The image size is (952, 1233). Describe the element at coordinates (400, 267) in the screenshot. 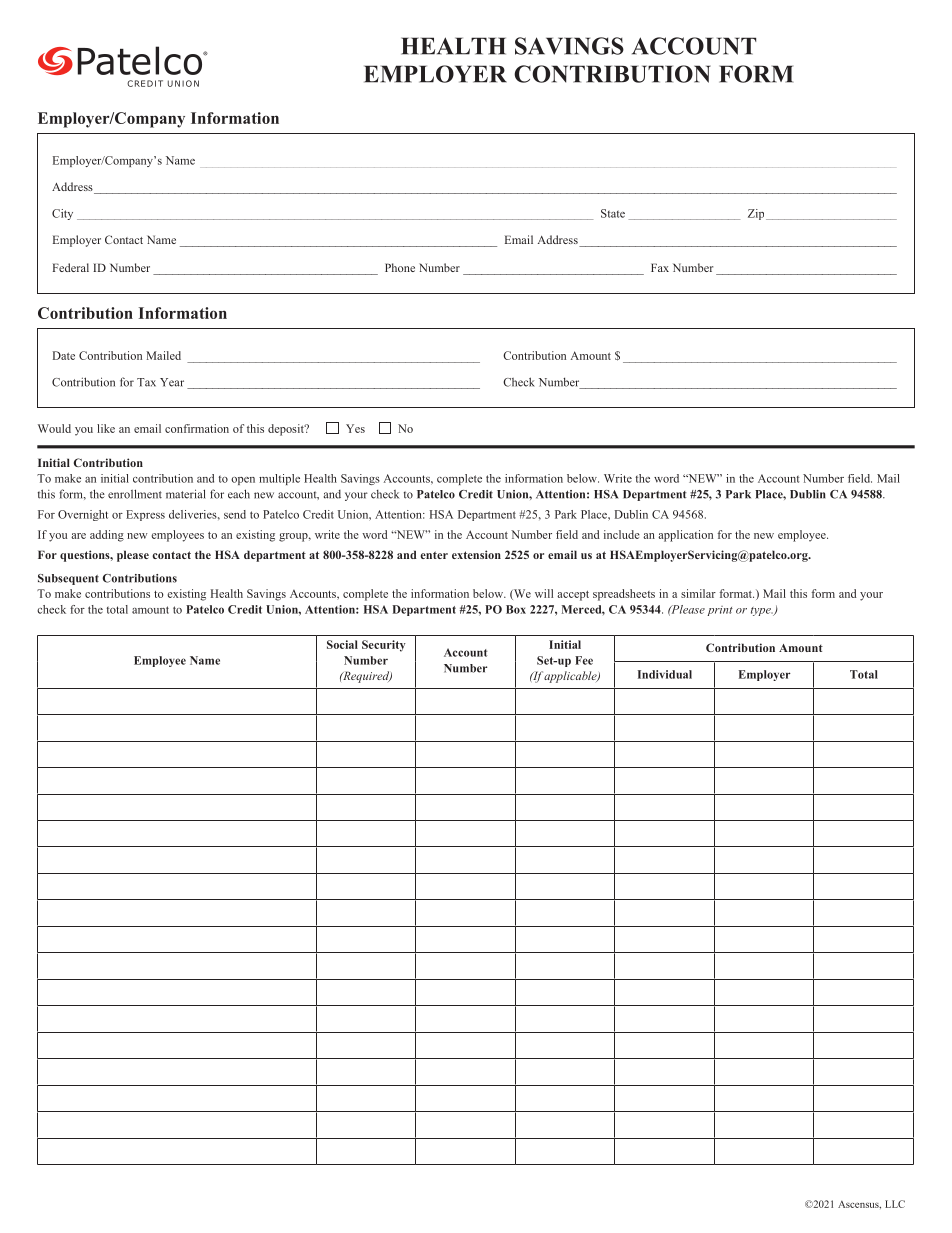

I see `Phone` at that location.
